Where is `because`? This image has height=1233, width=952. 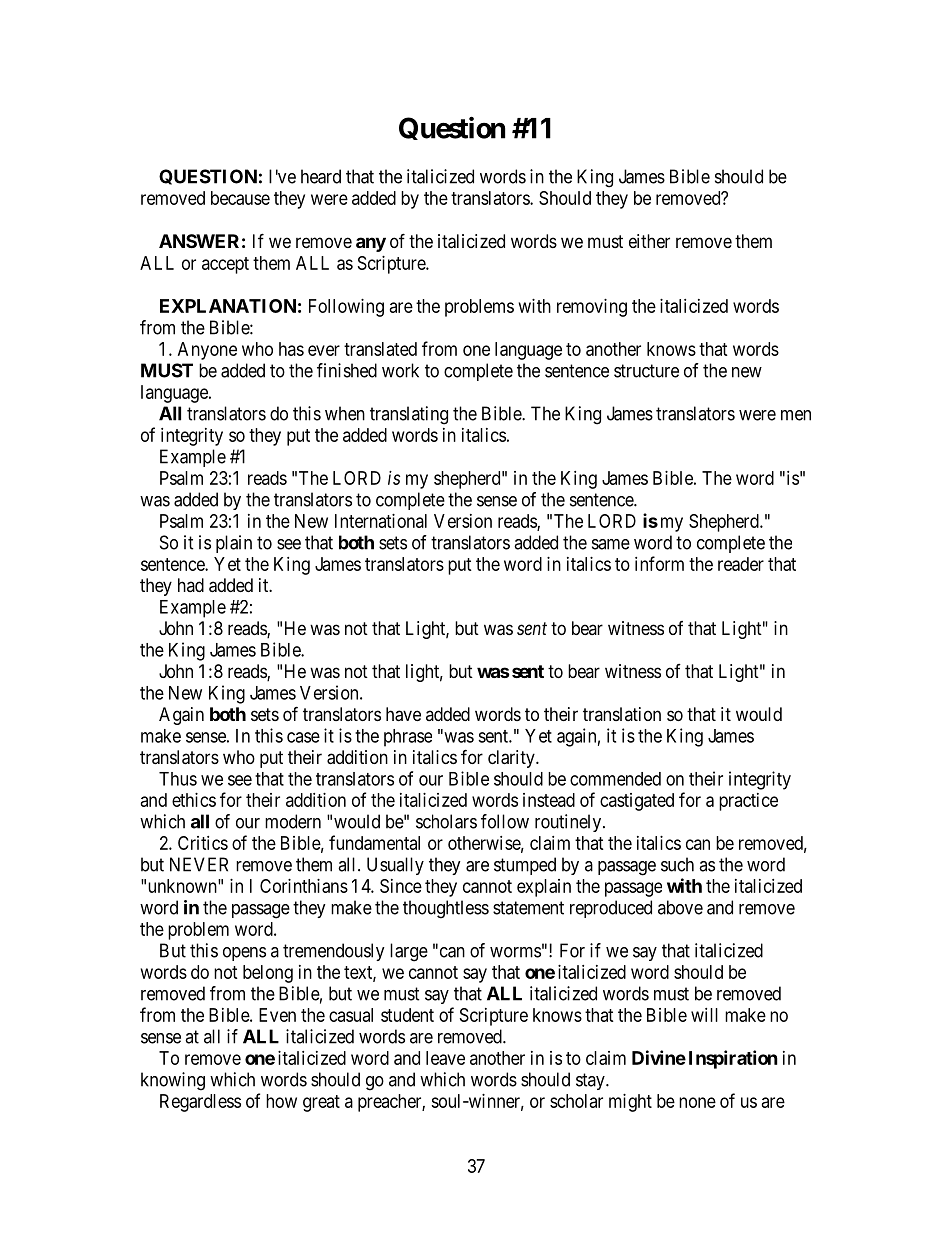 because is located at coordinates (240, 198).
